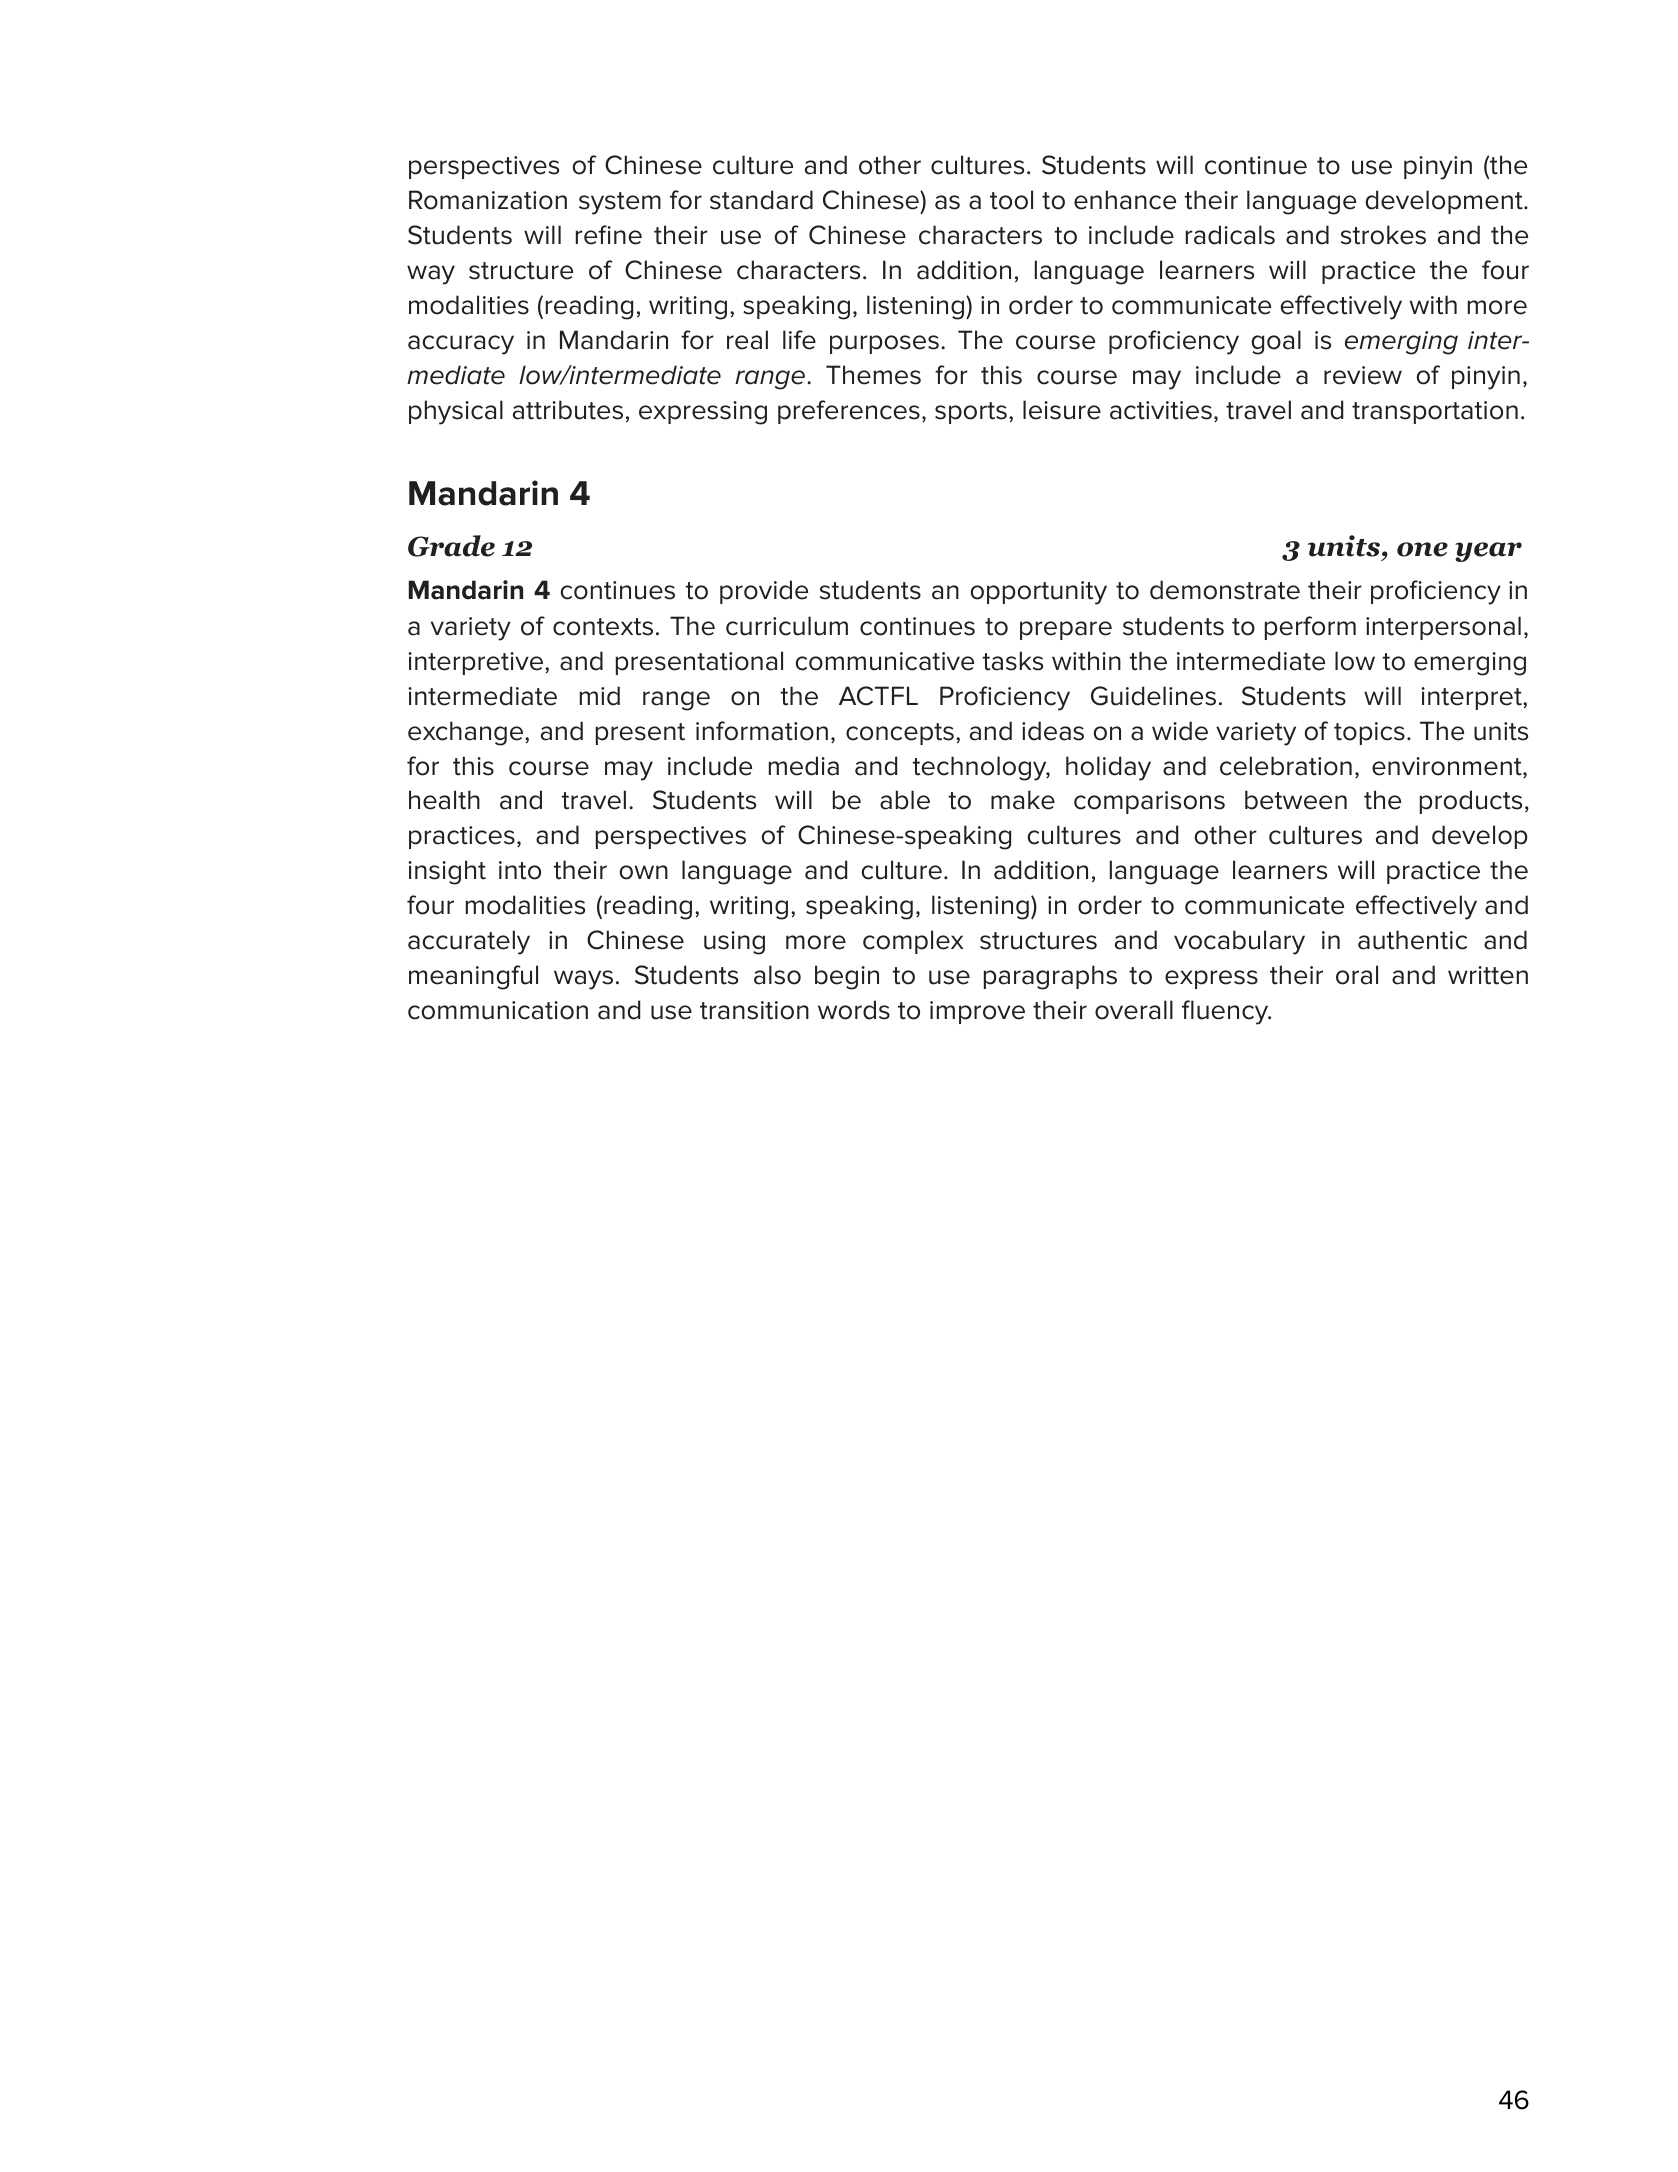 The width and height of the screenshot is (1678, 2172). I want to click on opportunity, so click(1039, 593).
